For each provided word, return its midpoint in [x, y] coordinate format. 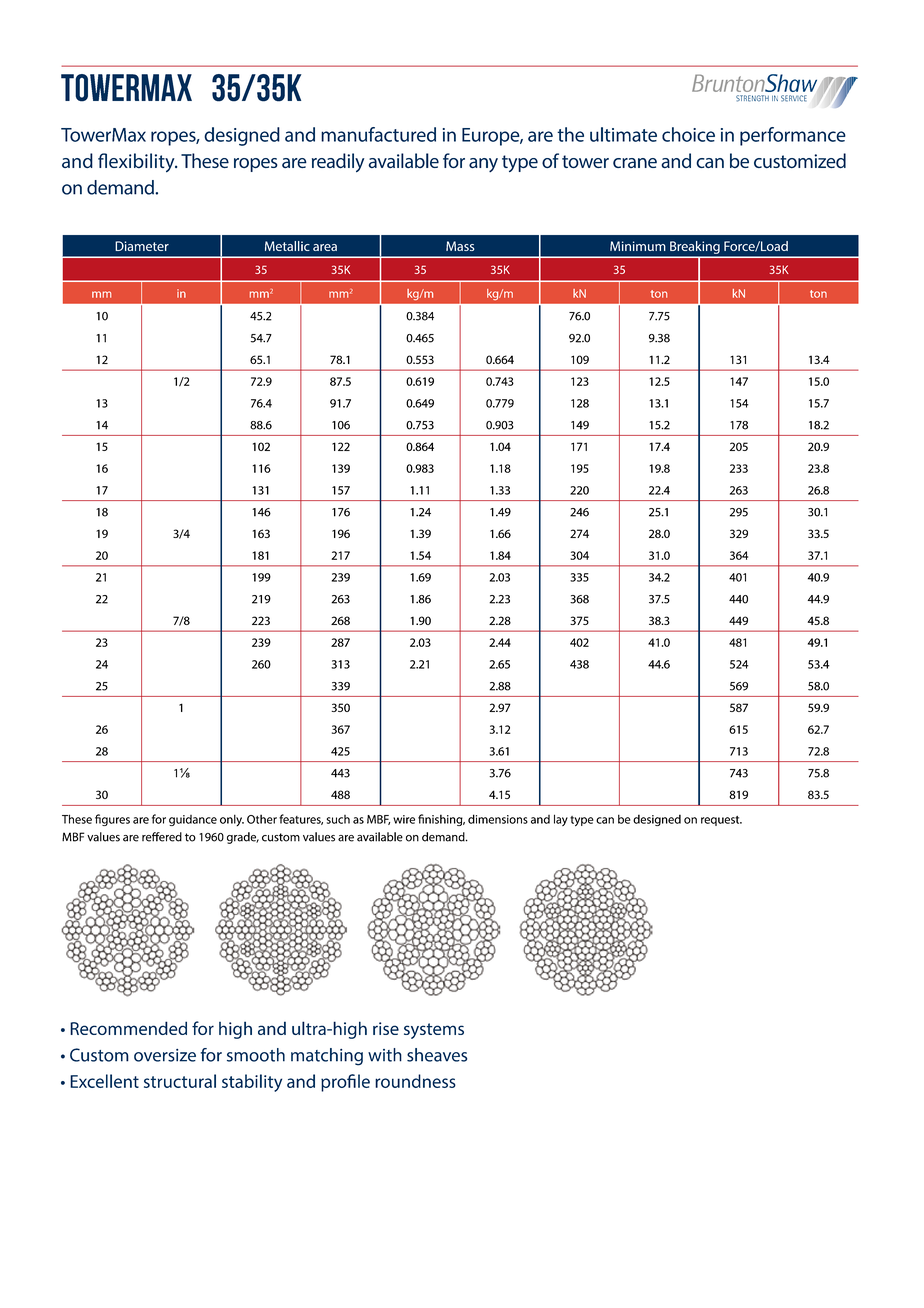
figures [112, 820]
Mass [460, 246]
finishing [441, 820]
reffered [162, 837]
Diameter [142, 246]
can [605, 820]
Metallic [287, 246]
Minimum [638, 246]
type [582, 821]
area [325, 247]
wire [404, 819]
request [721, 821]
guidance [193, 820]
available [380, 837]
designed [657, 820]
